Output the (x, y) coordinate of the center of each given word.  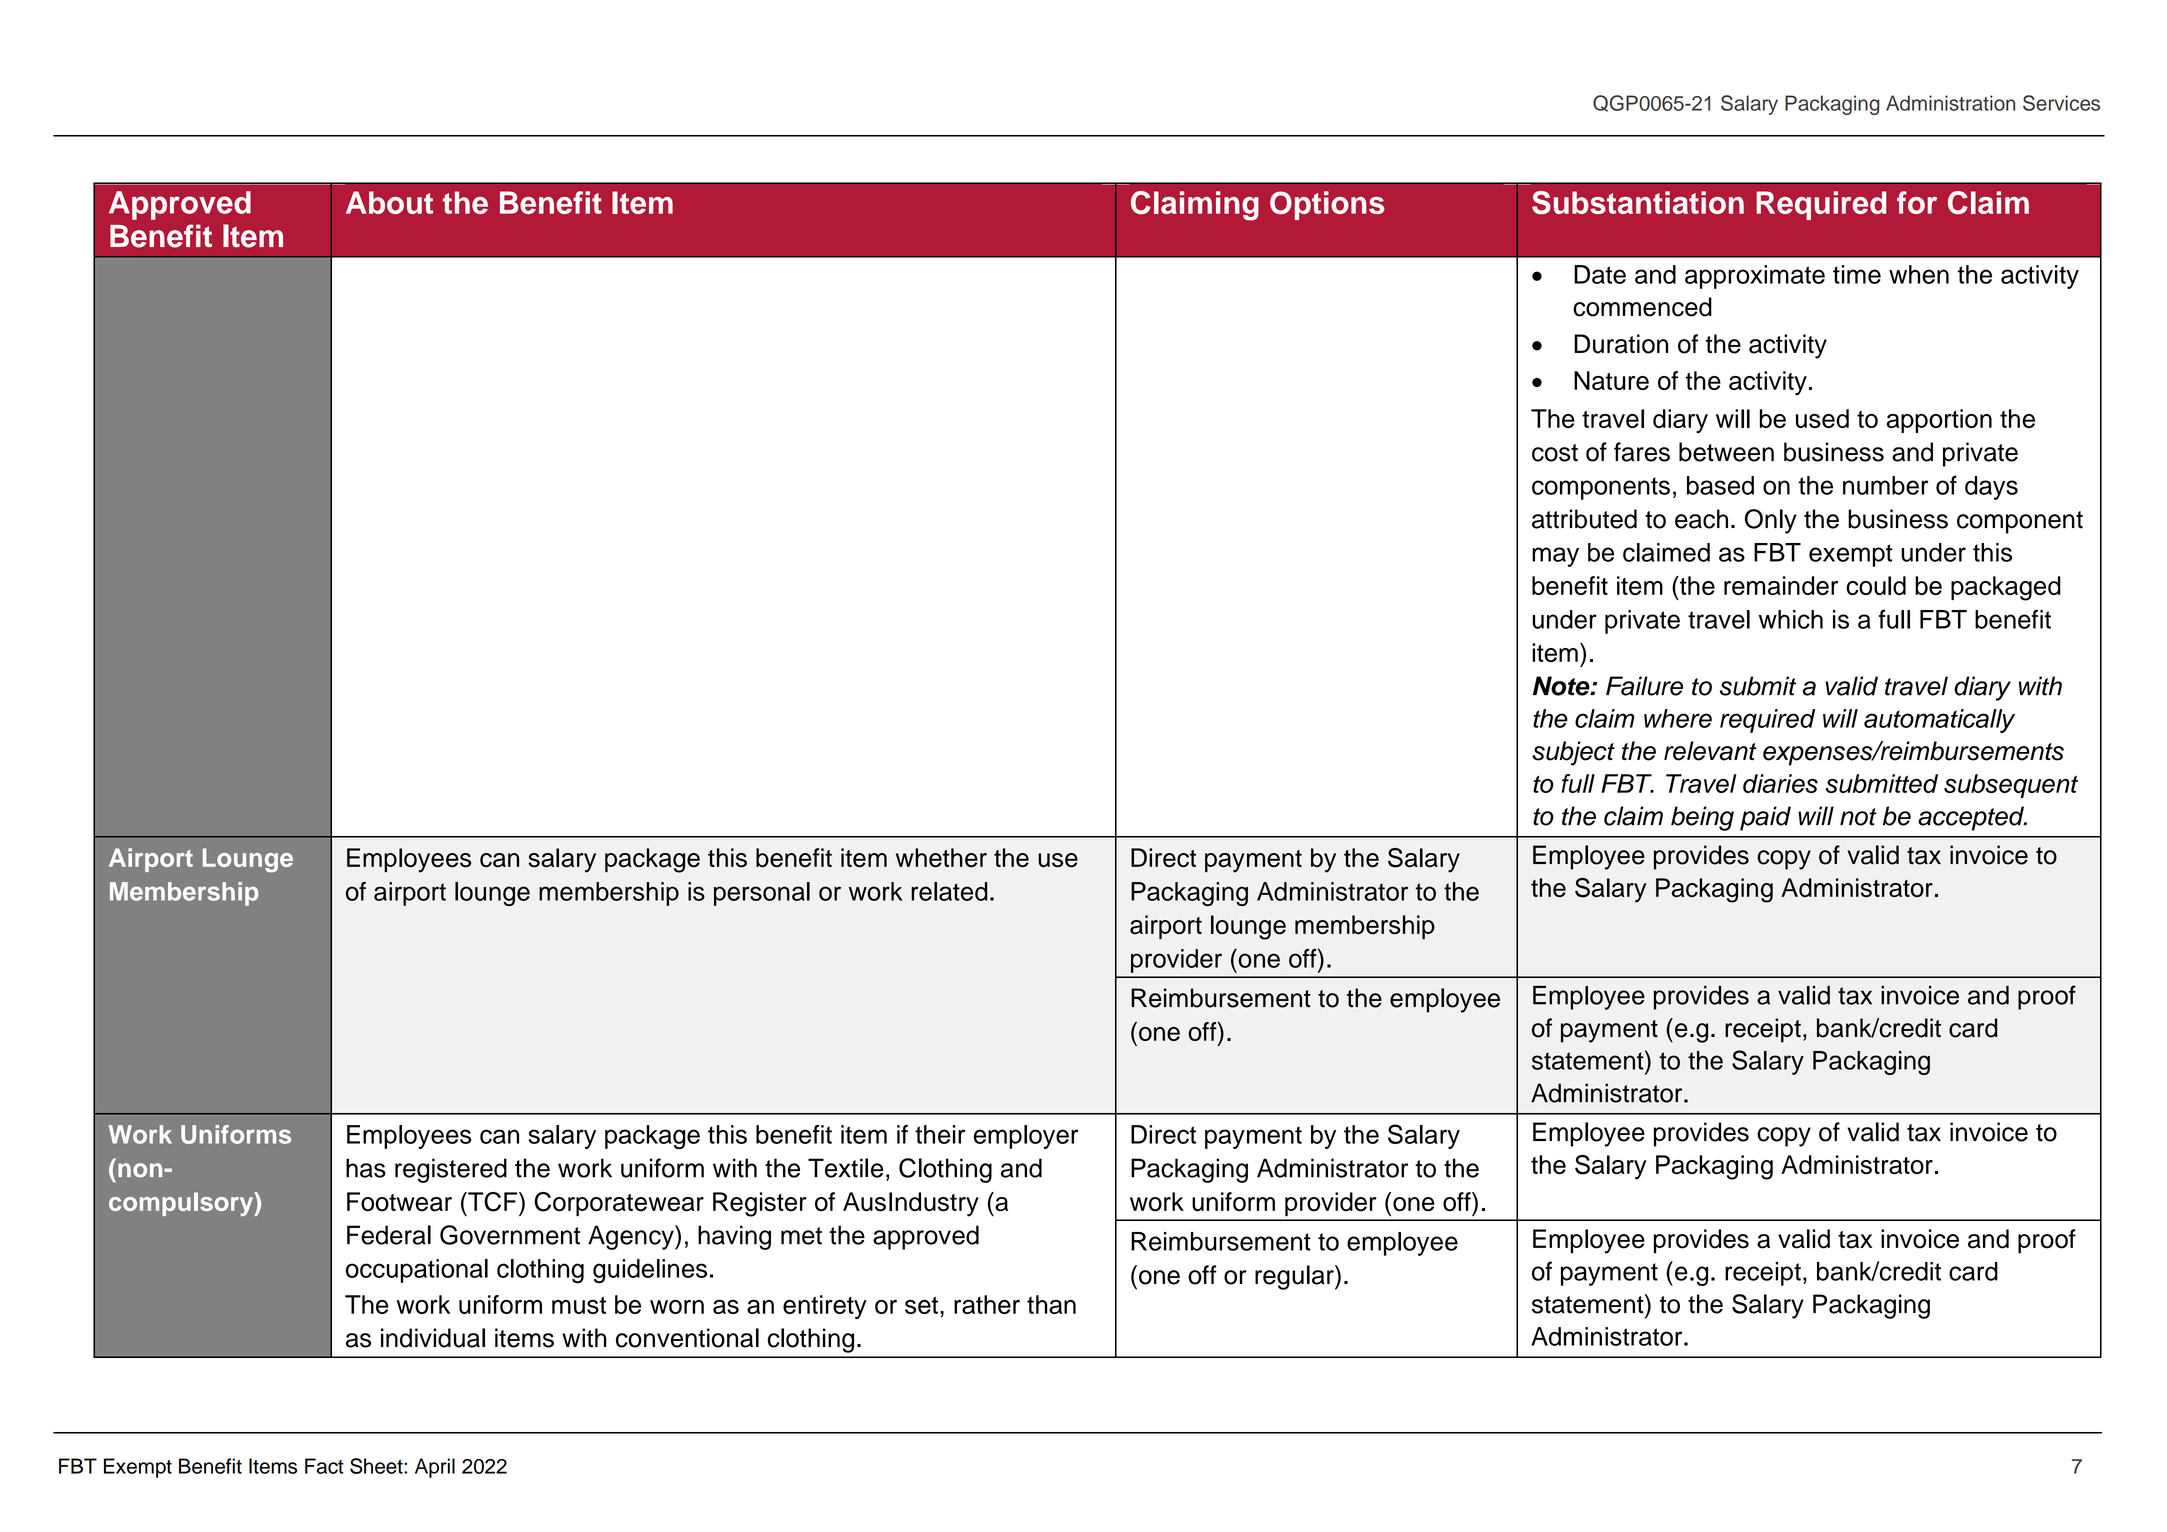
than (1051, 1304)
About (389, 202)
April (435, 1468)
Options (1327, 205)
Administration (1950, 103)
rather (987, 1304)
